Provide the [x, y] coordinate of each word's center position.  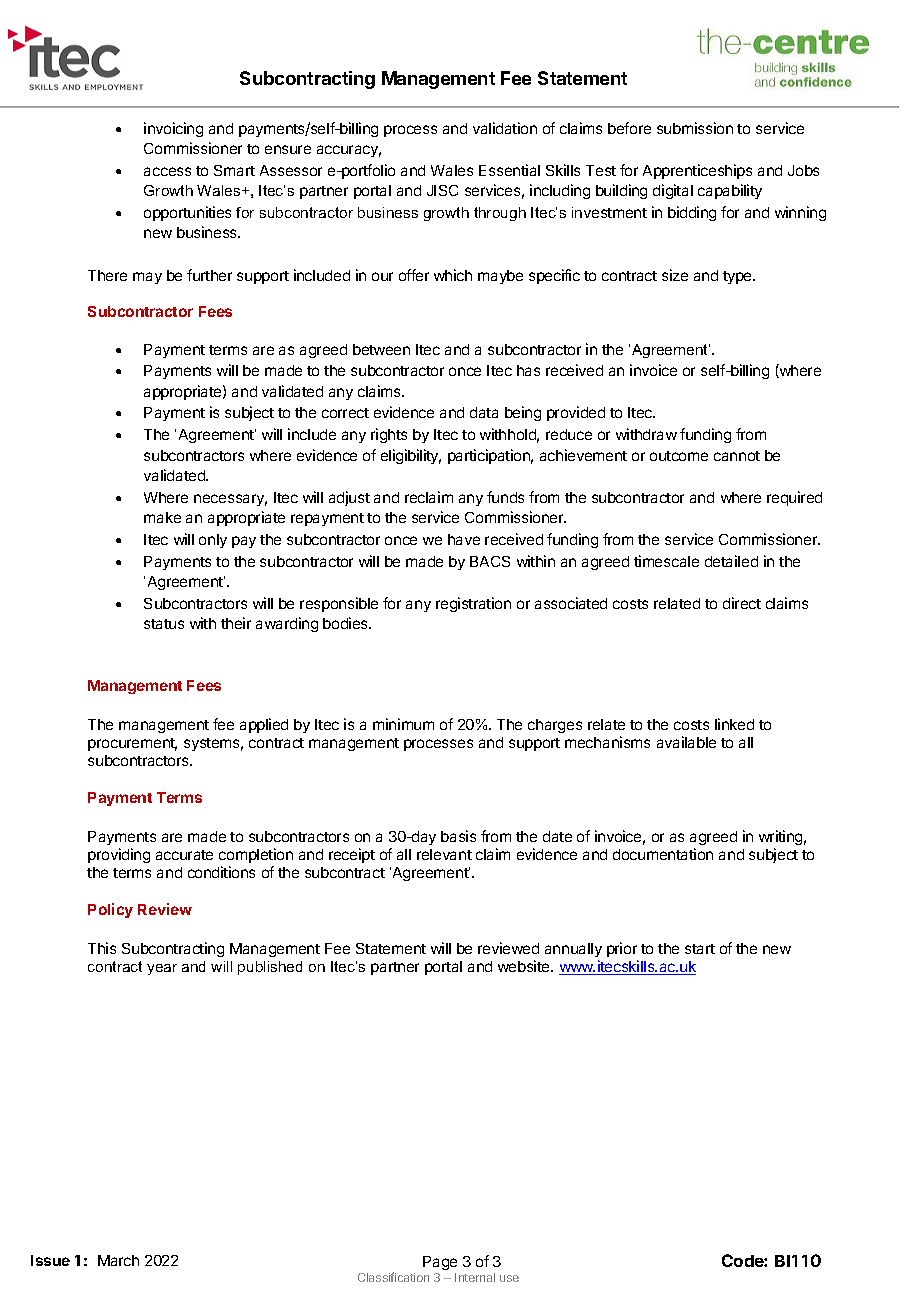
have [464, 539]
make [162, 517]
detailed [731, 561]
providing [119, 855]
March [118, 1260]
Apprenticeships [697, 171]
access [167, 171]
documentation [663, 854]
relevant [444, 854]
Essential [509, 170]
